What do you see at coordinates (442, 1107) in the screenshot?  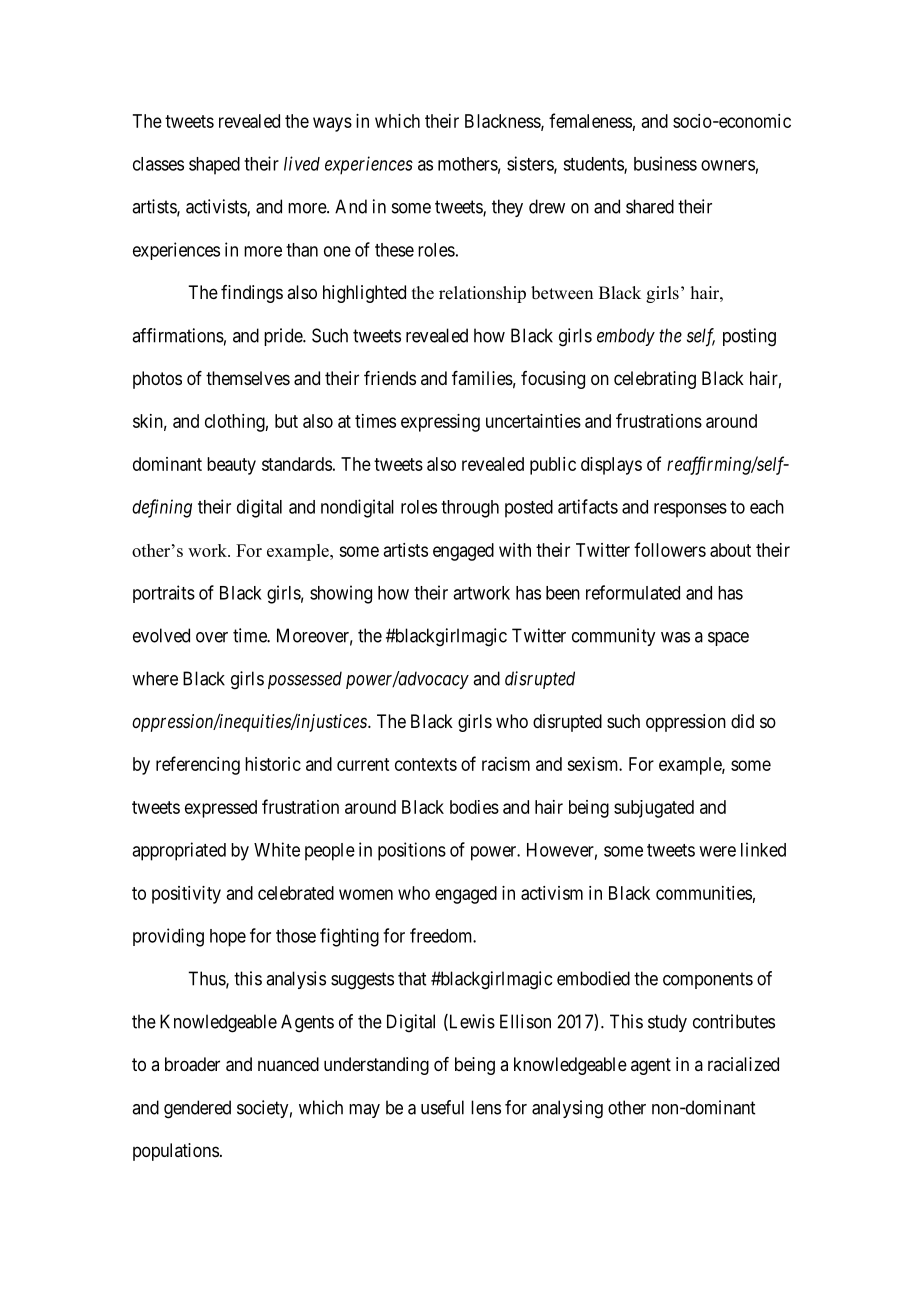 I see `useful` at bounding box center [442, 1107].
